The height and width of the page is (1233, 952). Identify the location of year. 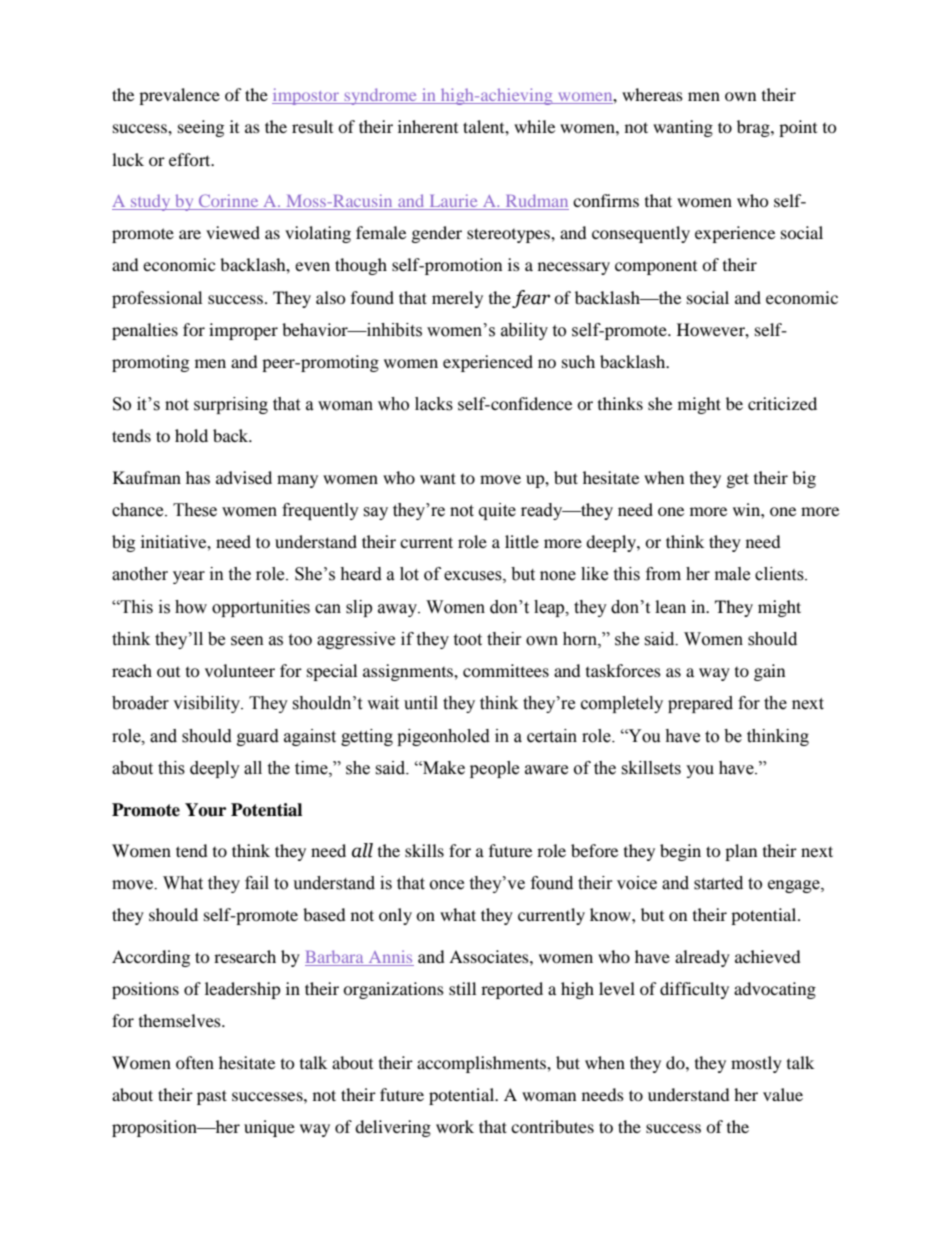
(189, 577).
